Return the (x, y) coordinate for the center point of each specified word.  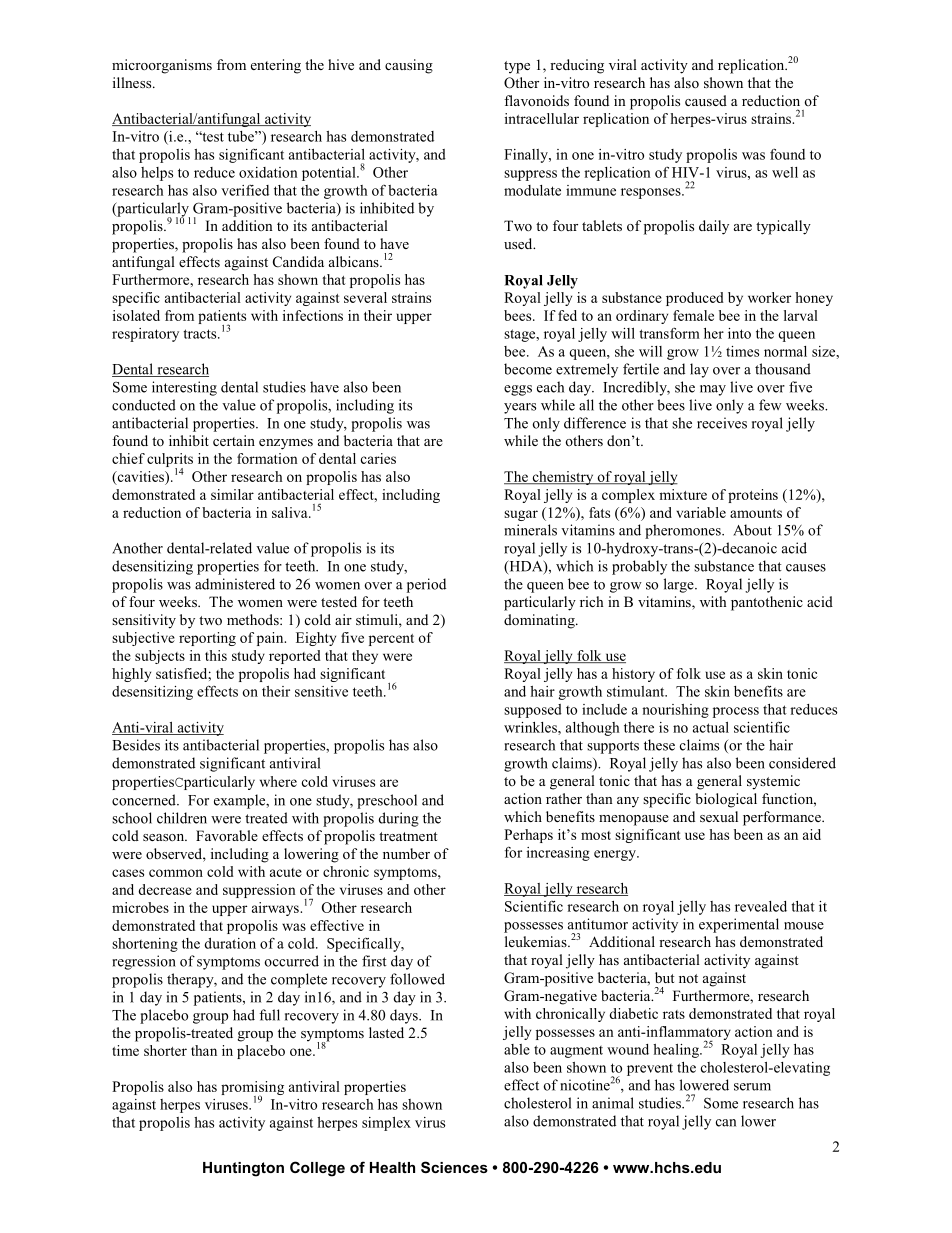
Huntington (243, 1169)
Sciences (454, 1167)
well (785, 172)
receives (722, 423)
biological (726, 800)
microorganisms (162, 66)
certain (234, 440)
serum (752, 1087)
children (182, 818)
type (517, 67)
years (520, 408)
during (399, 819)
